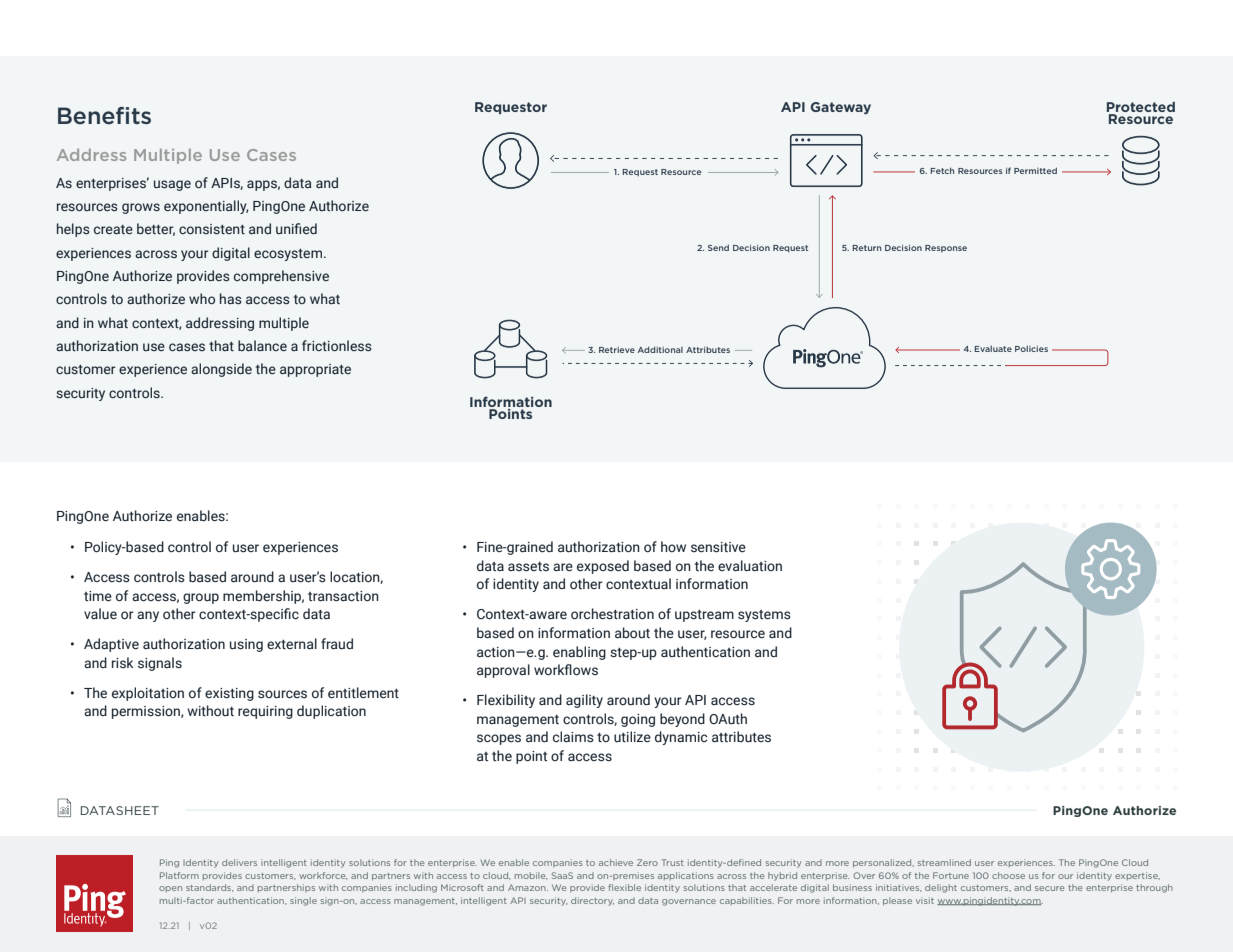  I want to click on Benefits, so click(104, 116).
